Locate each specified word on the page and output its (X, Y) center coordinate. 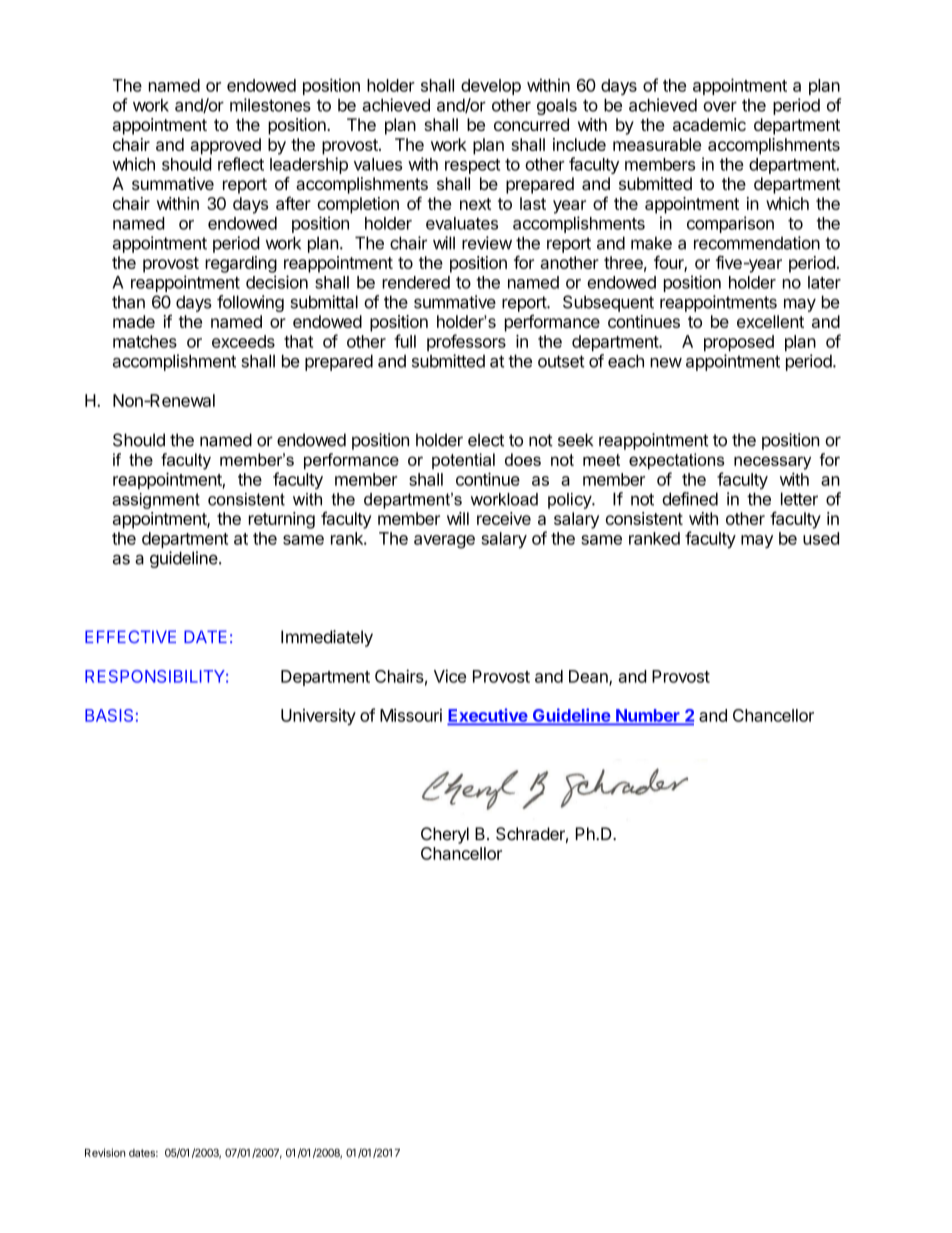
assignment (156, 501)
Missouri (411, 715)
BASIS (109, 715)
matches (145, 341)
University (318, 717)
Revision (105, 1152)
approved (225, 146)
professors (466, 342)
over (720, 107)
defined (690, 499)
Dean (589, 677)
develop (491, 87)
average (444, 542)
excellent (770, 321)
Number (648, 716)
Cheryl (445, 835)
